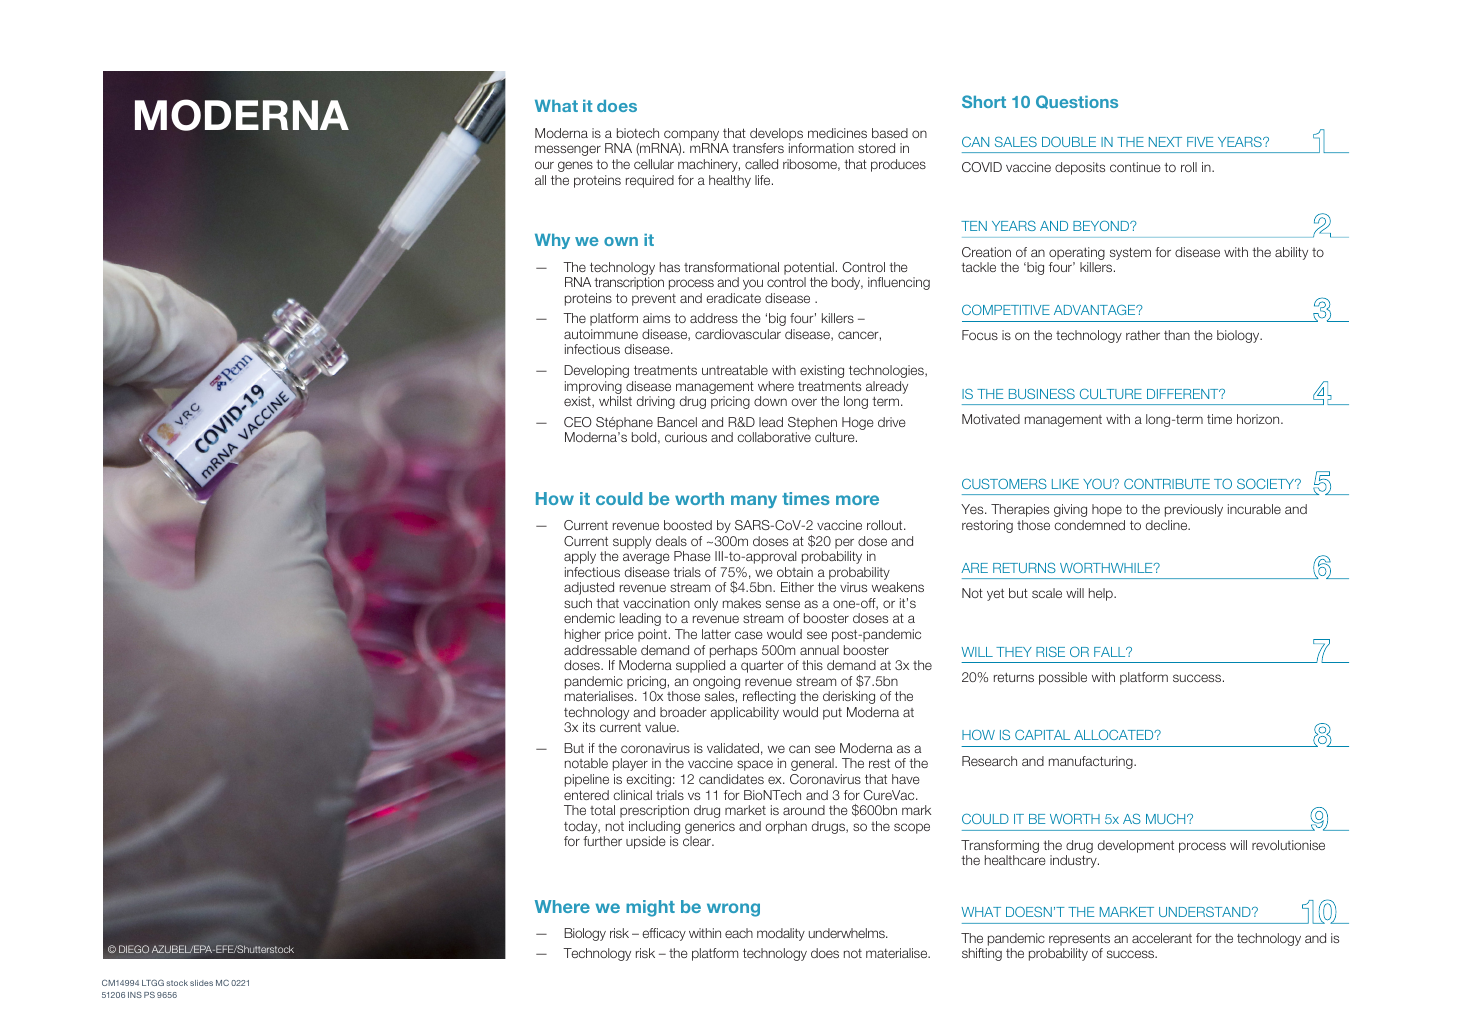 The image size is (1457, 1030). What do you see at coordinates (716, 634) in the screenshot?
I see `latter` at bounding box center [716, 634].
